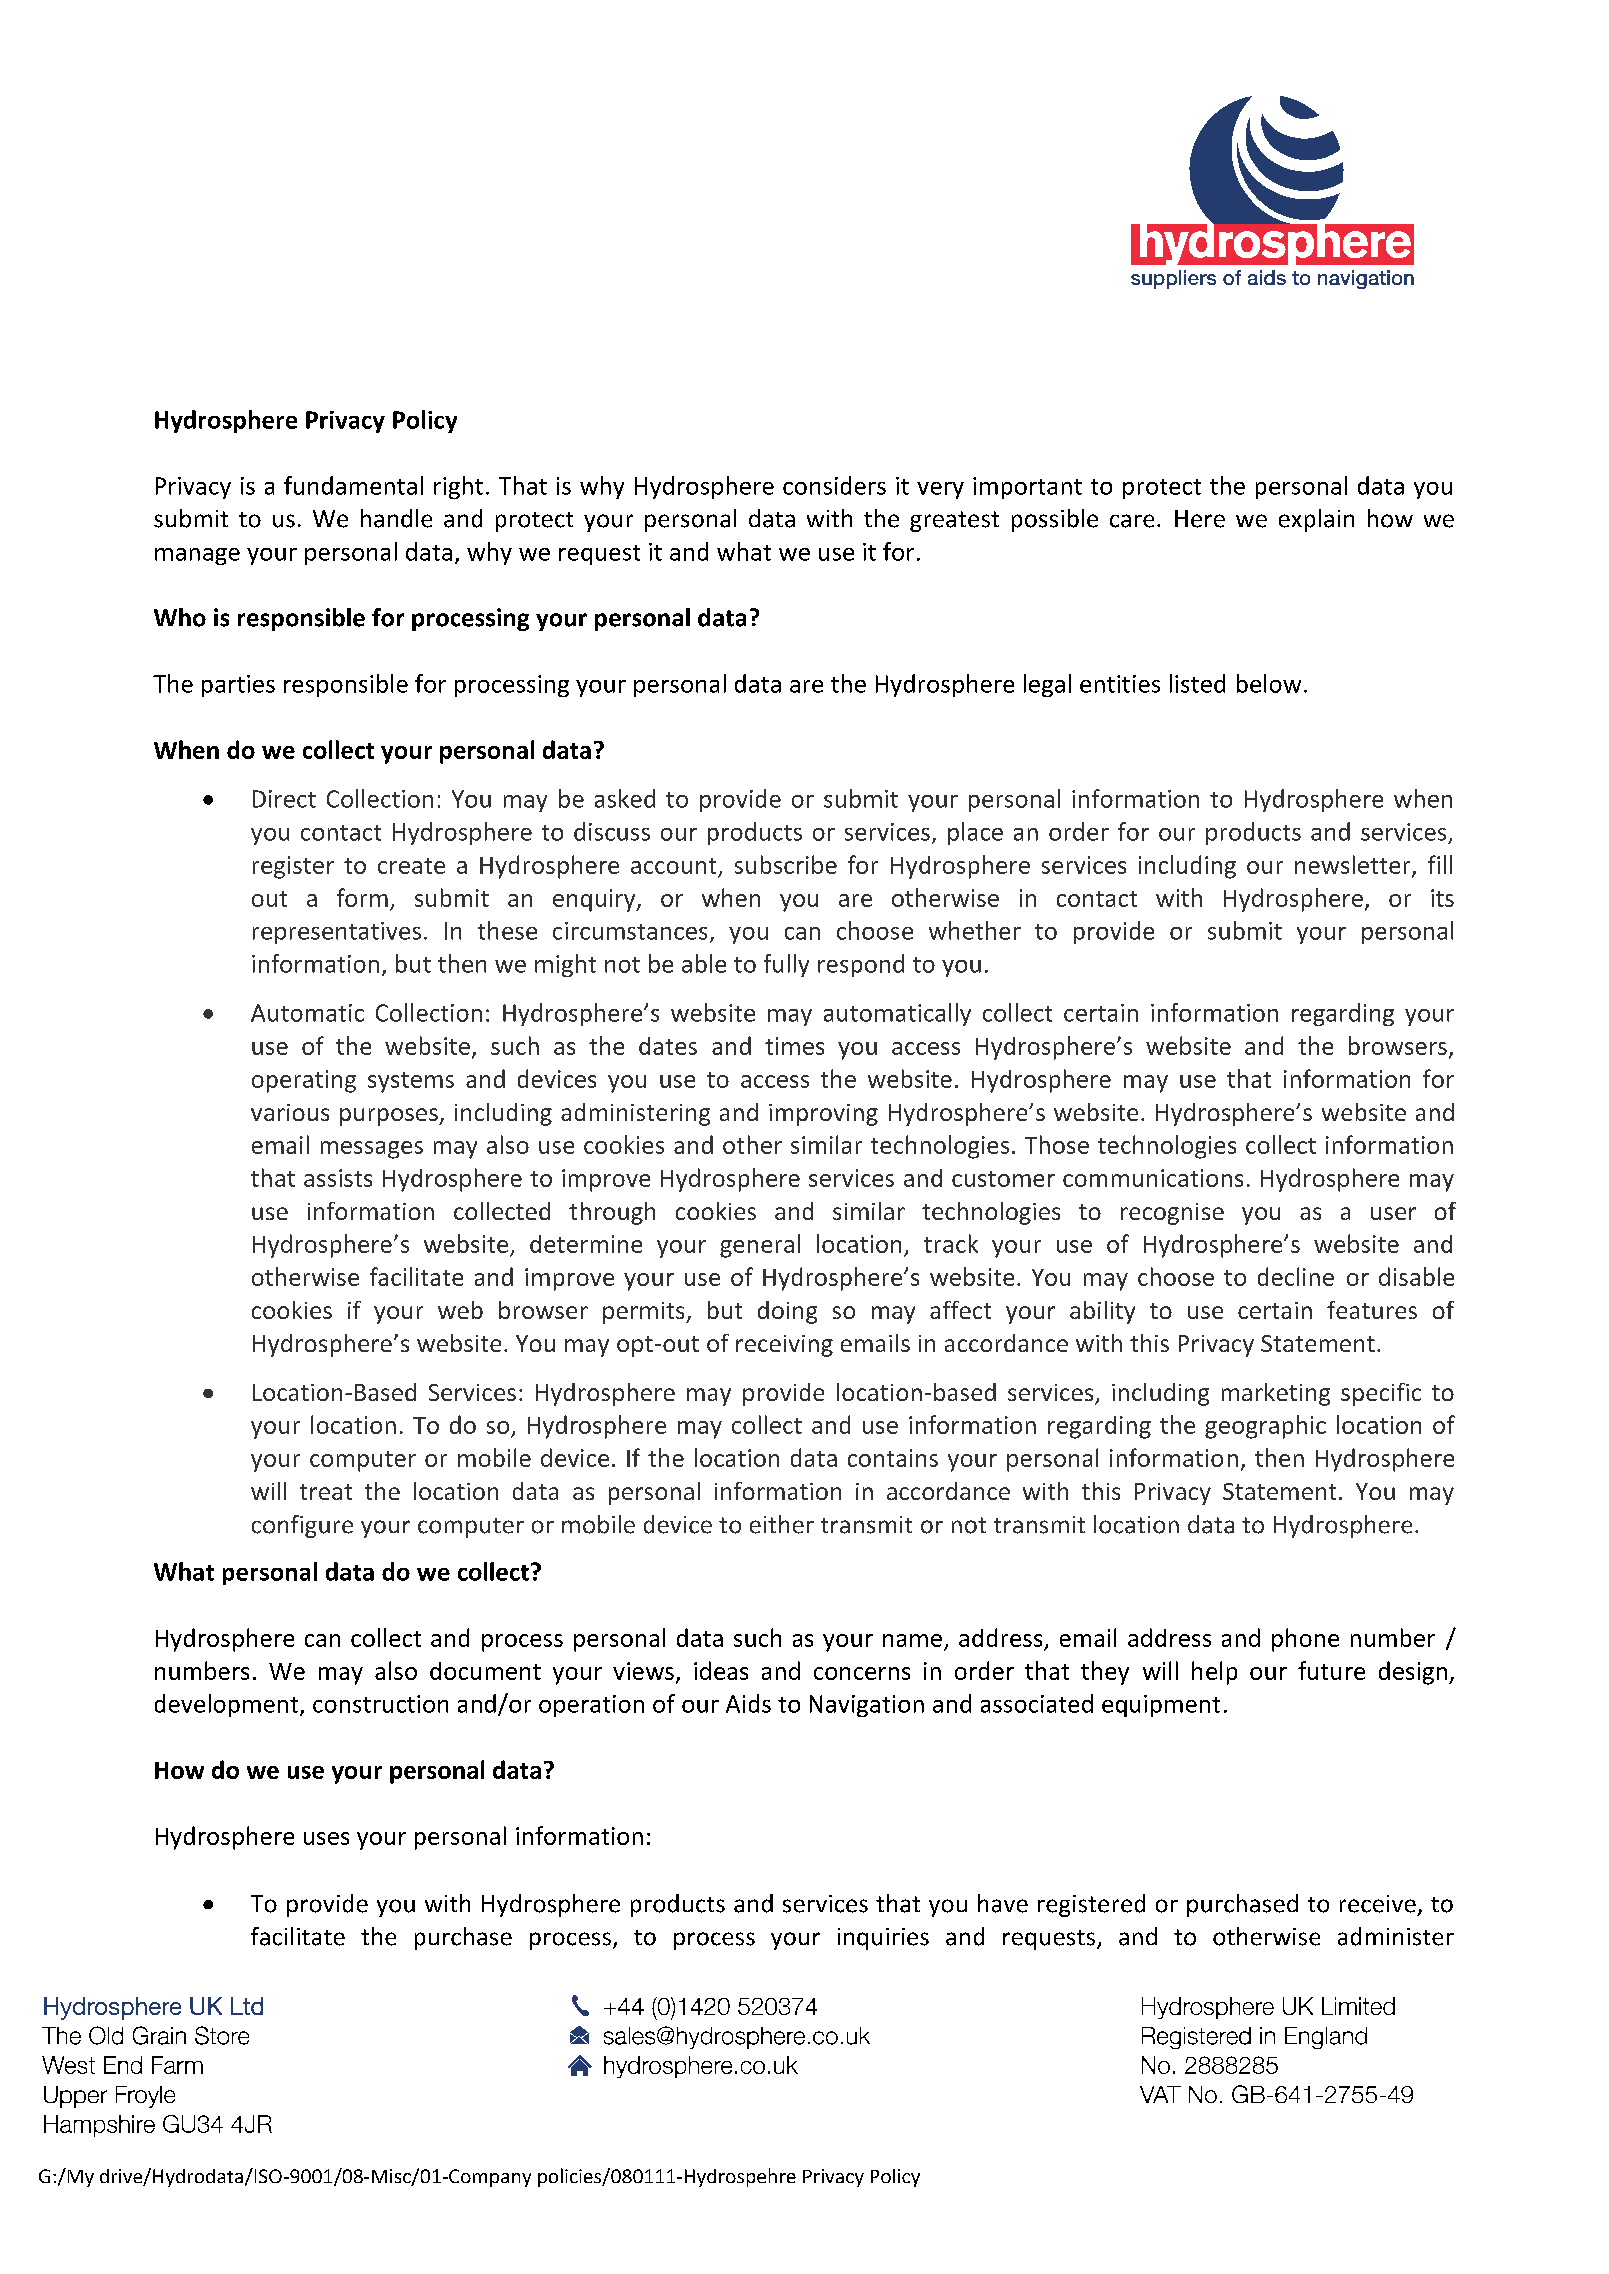 Image resolution: width=1609 pixels, height=2274 pixels. What do you see at coordinates (302, 1526) in the document?
I see `configure` at bounding box center [302, 1526].
